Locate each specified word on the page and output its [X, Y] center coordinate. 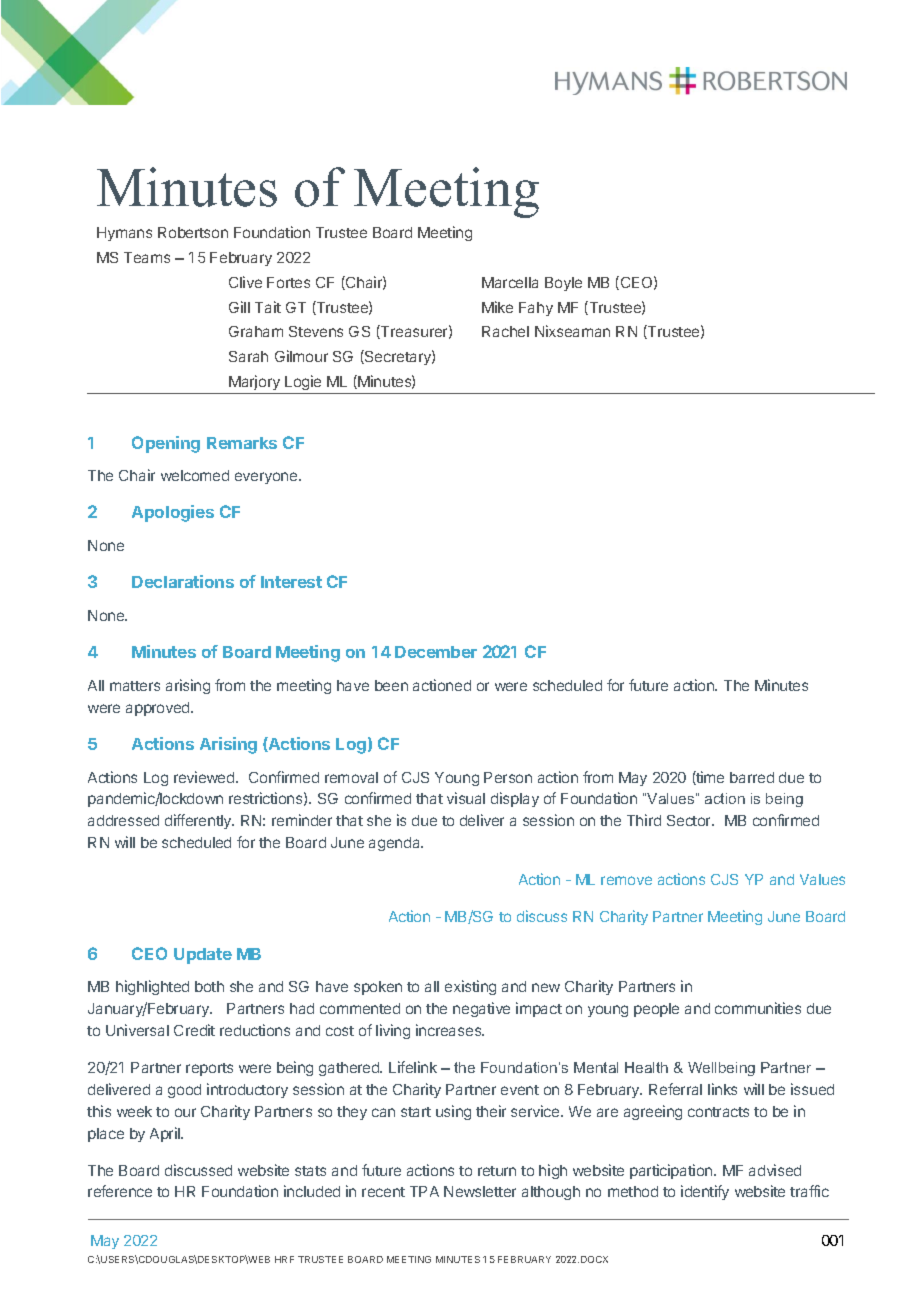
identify [705, 1192]
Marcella [510, 282]
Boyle [563, 284]
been [391, 685]
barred [752, 777]
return [497, 1171]
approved [159, 709]
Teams [147, 257]
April [166, 1134]
